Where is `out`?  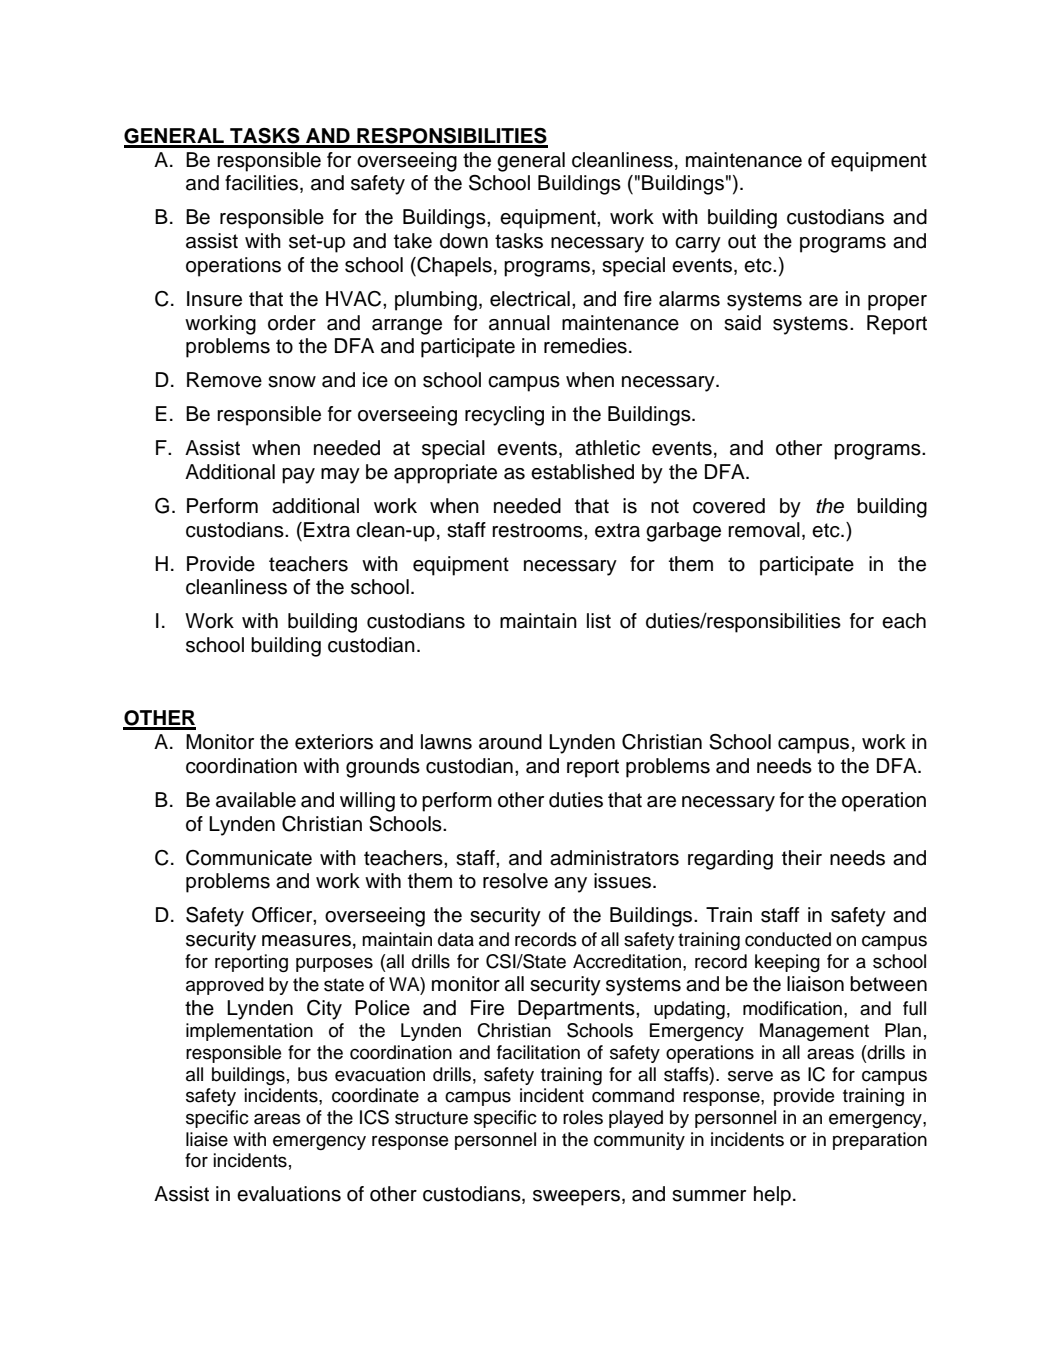
out is located at coordinates (742, 241).
